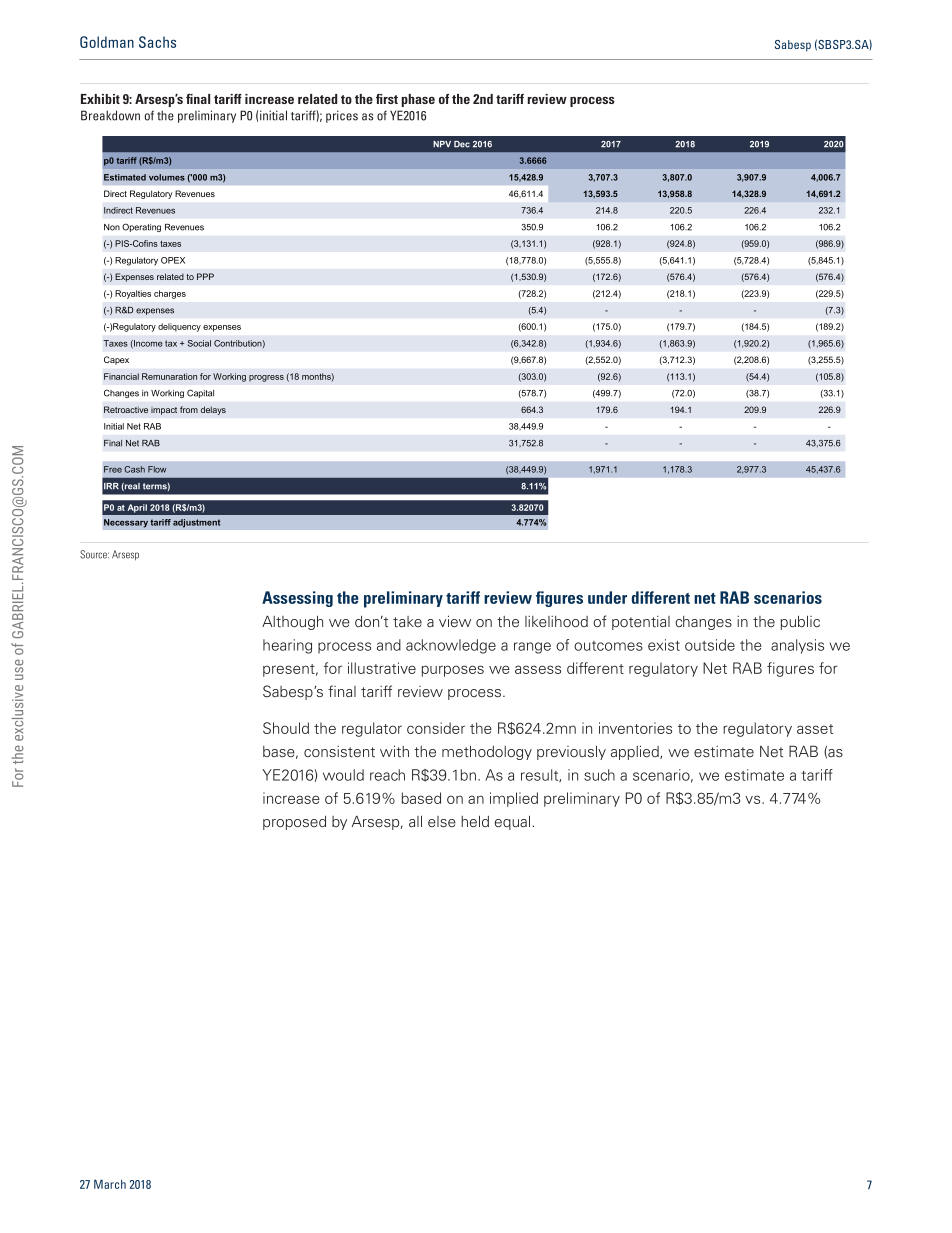  Describe the element at coordinates (710, 645) in the screenshot. I see `outside` at that location.
